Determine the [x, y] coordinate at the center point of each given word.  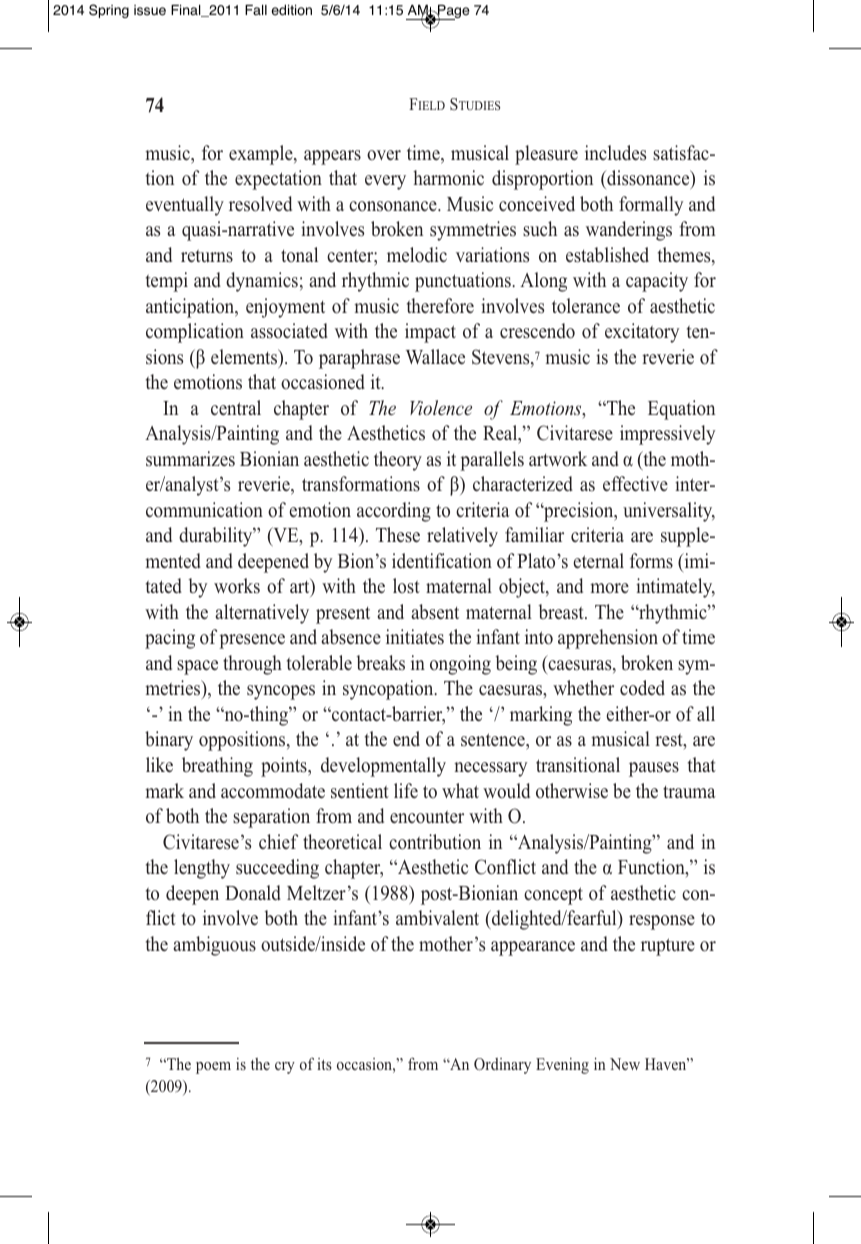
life [406, 790]
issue [150, 10]
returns [207, 256]
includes [616, 153]
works [237, 586]
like [159, 765]
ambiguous [214, 946]
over [384, 155]
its [324, 1064]
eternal [598, 561]
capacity [657, 282]
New [625, 1064]
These [398, 535]
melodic [417, 255]
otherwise [572, 791]
